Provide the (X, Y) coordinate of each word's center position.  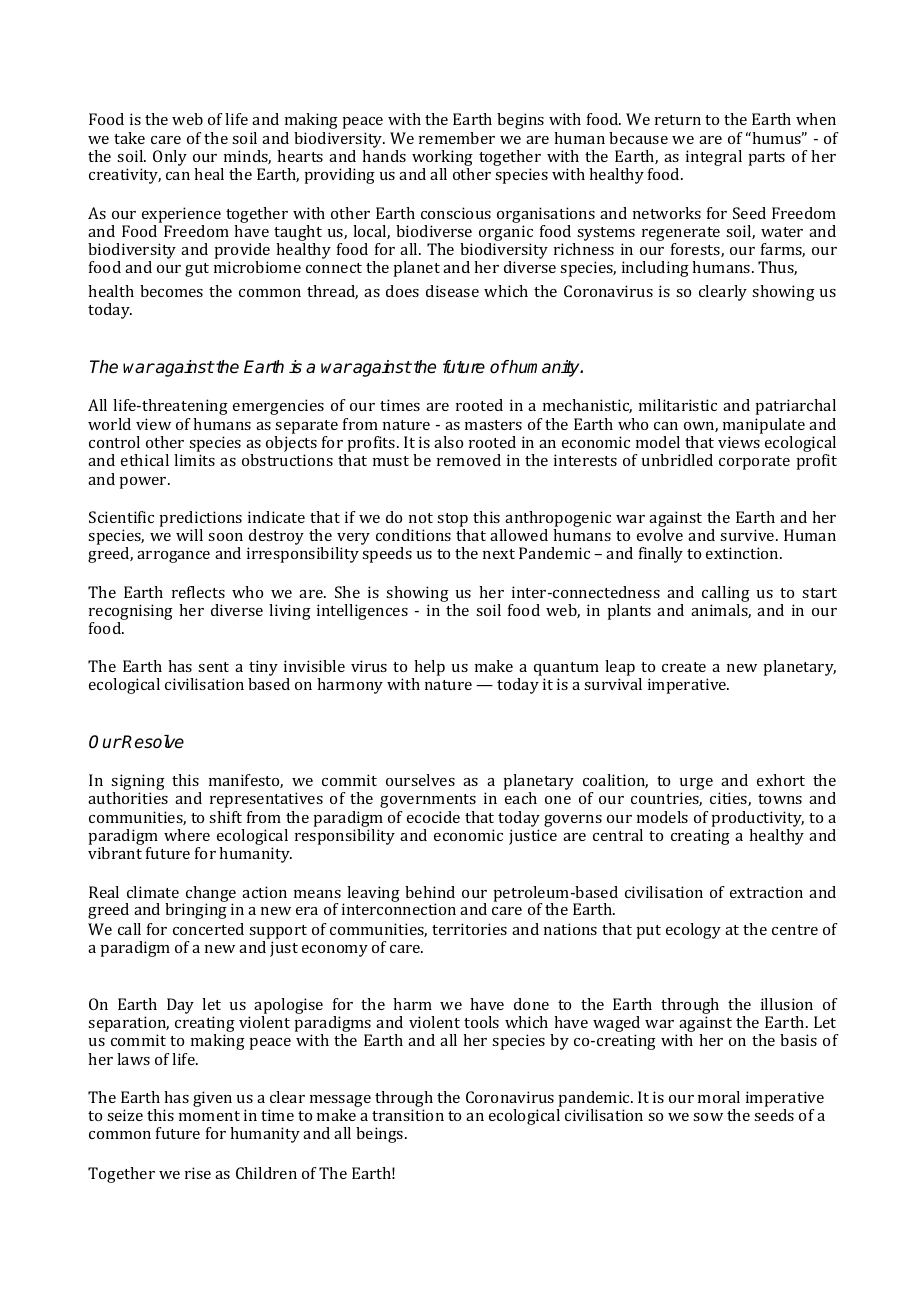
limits (194, 460)
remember (457, 138)
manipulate (764, 426)
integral (714, 158)
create (684, 667)
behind (430, 892)
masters (493, 425)
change (211, 895)
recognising (131, 613)
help (428, 669)
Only (170, 158)
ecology (693, 931)
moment (209, 1116)
